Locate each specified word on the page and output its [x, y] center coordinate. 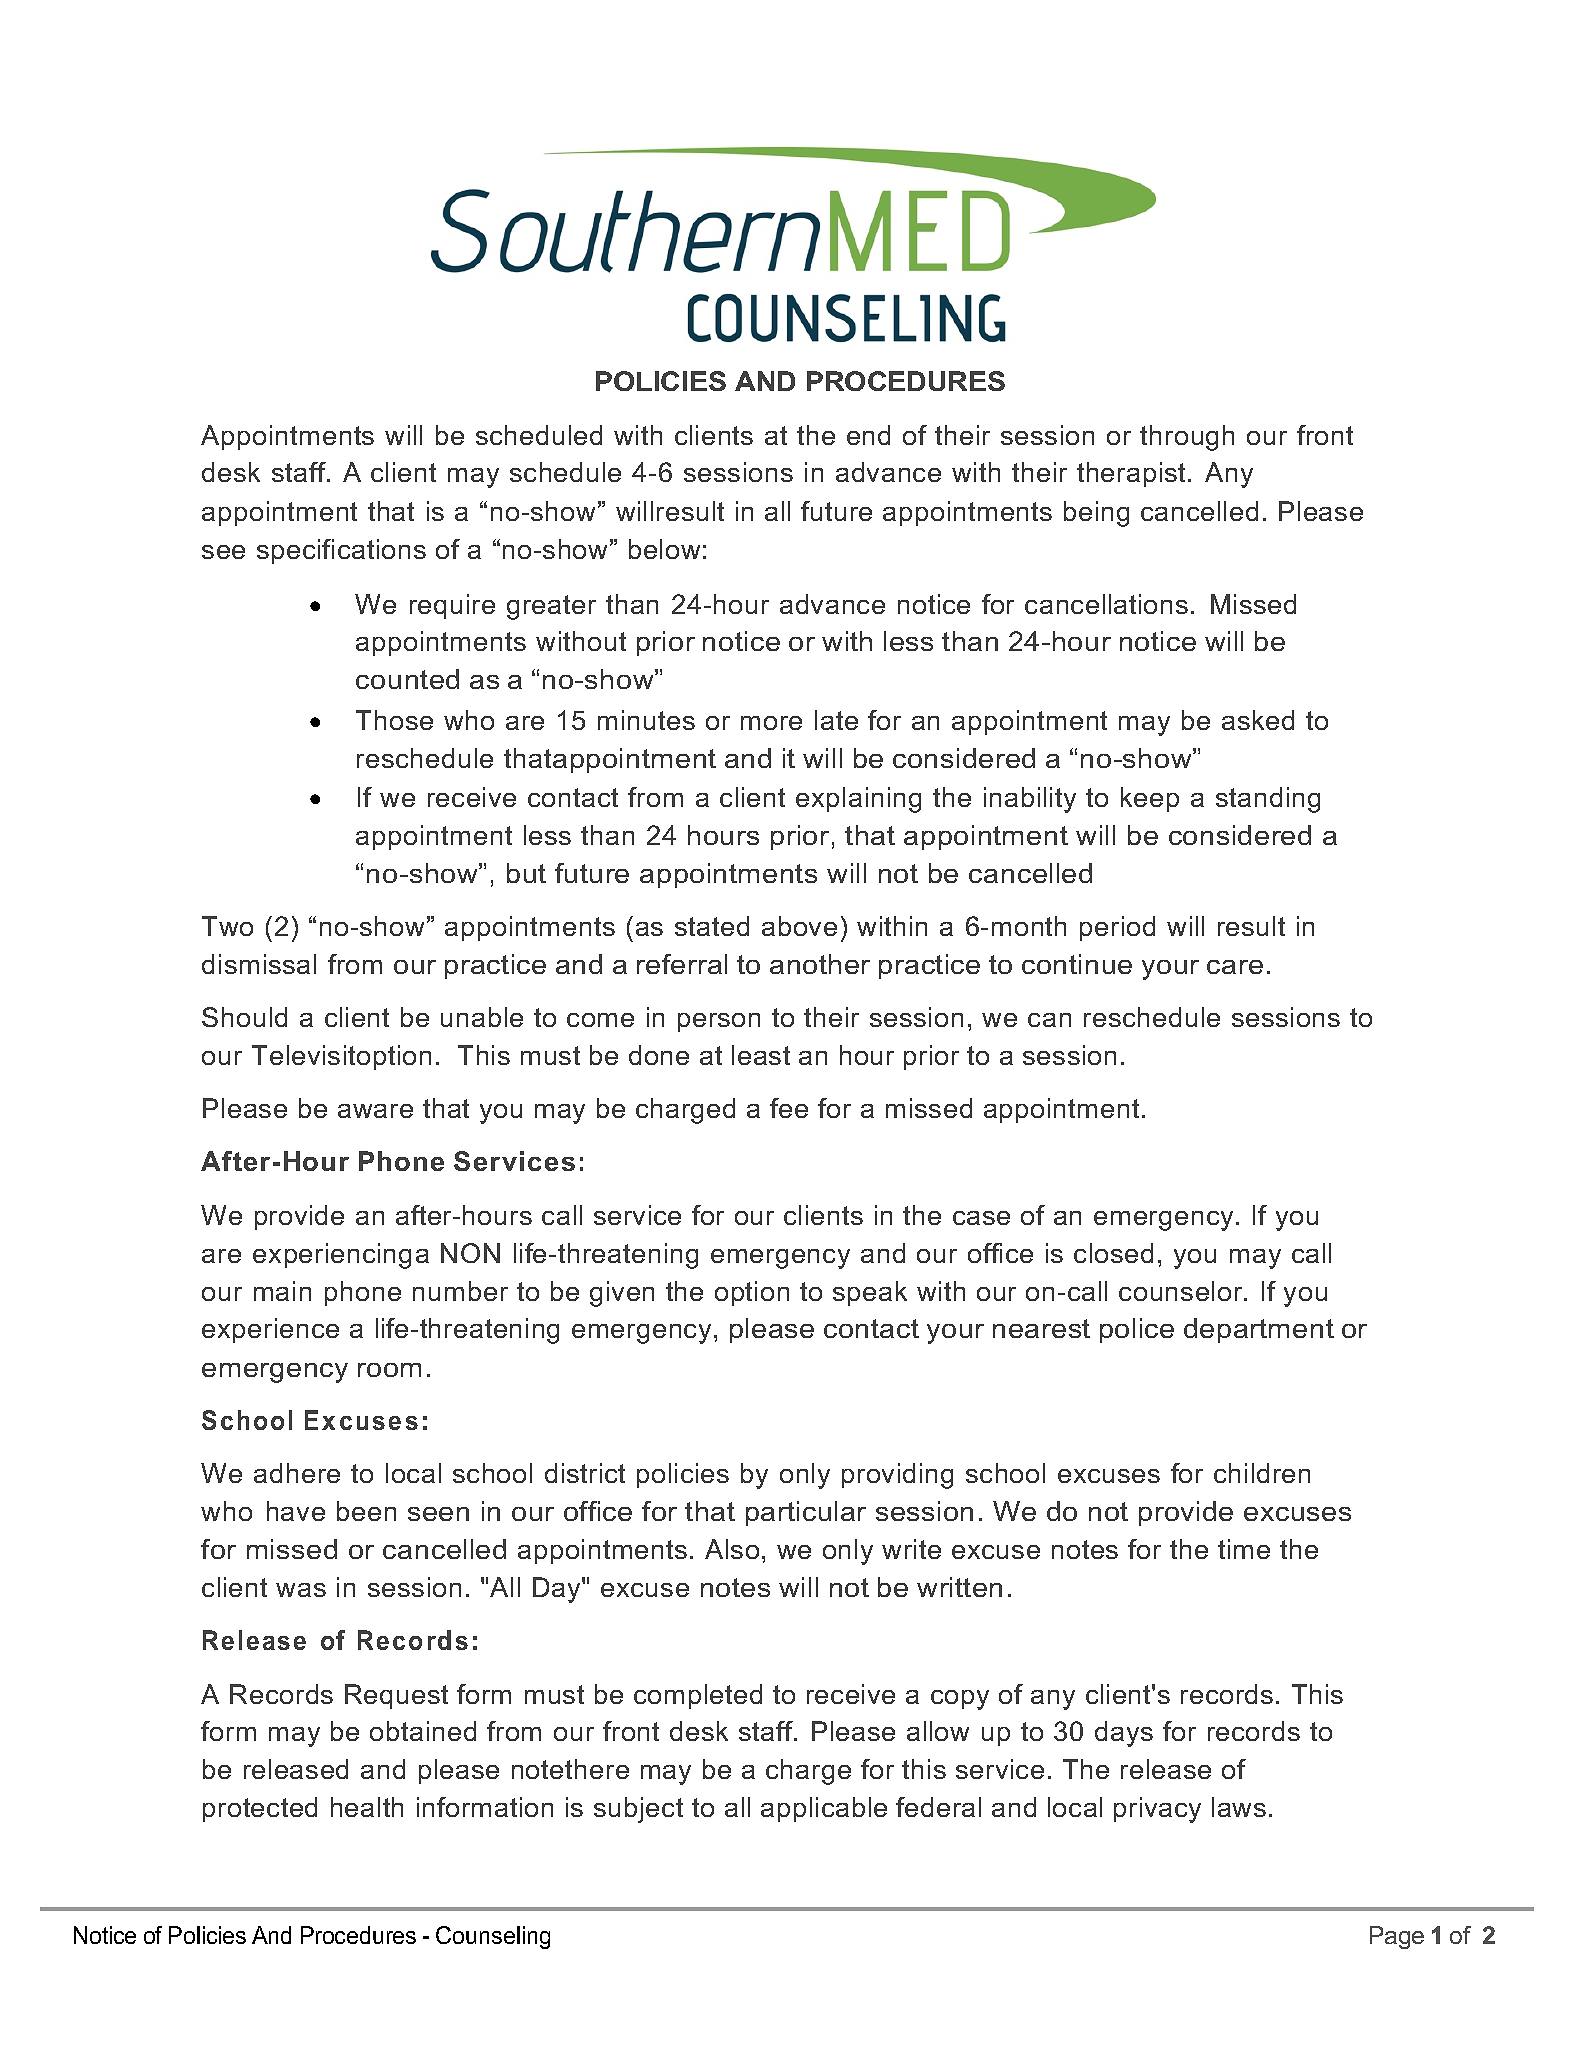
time [1244, 1549]
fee [789, 1108]
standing [1268, 800]
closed [1113, 1253]
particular [806, 1513]
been [366, 1511]
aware [375, 1111]
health [367, 1807]
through [1187, 438]
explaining [858, 800]
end [868, 435]
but [526, 873]
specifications [341, 551]
